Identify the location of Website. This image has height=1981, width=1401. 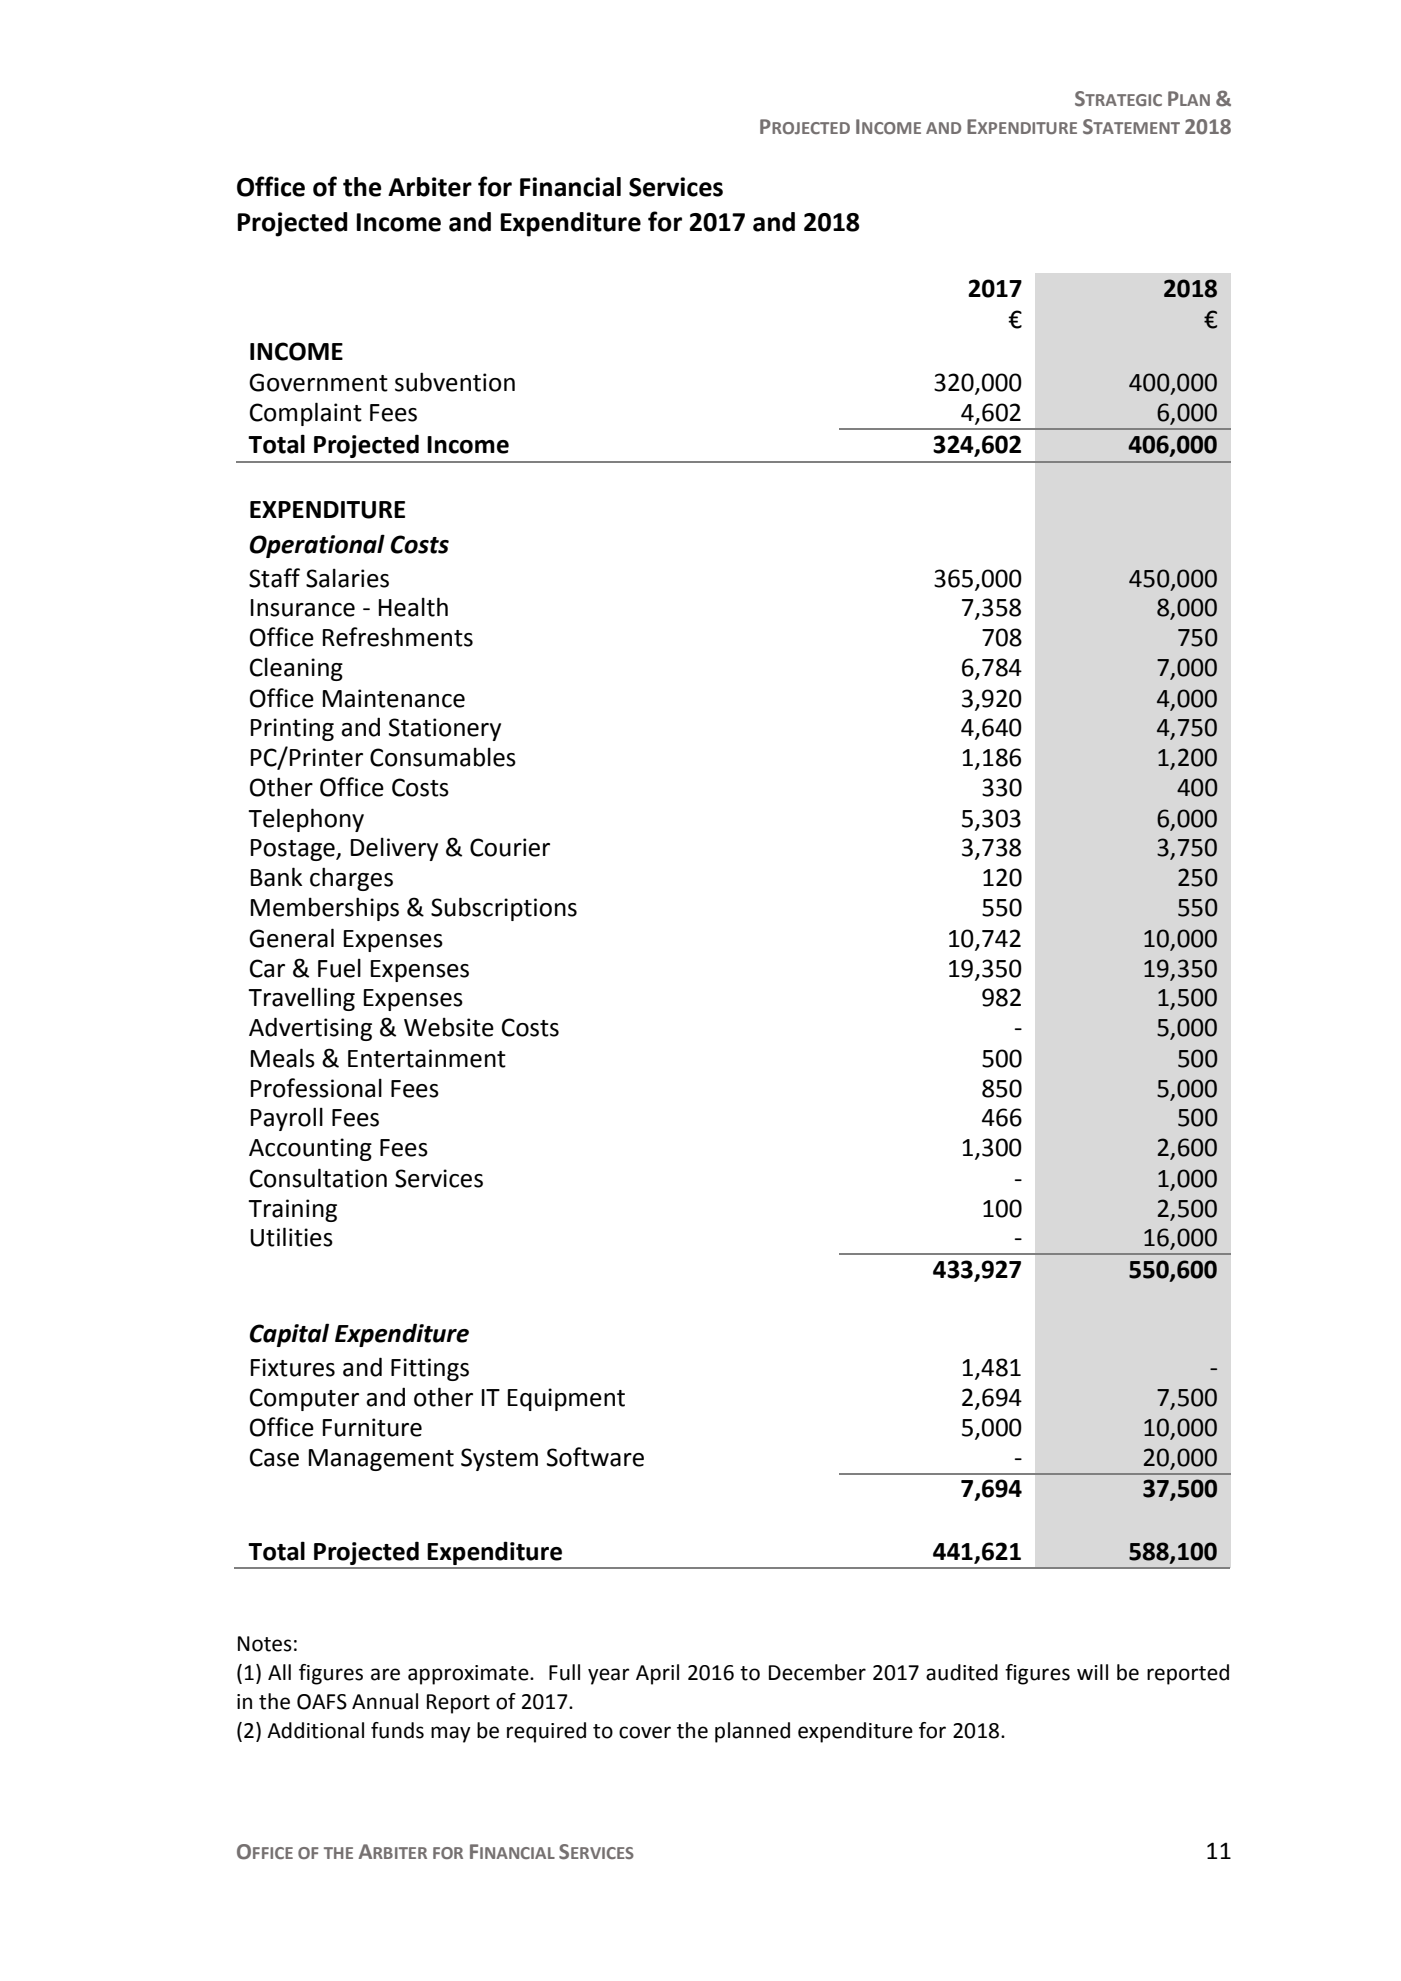
(449, 1027).
